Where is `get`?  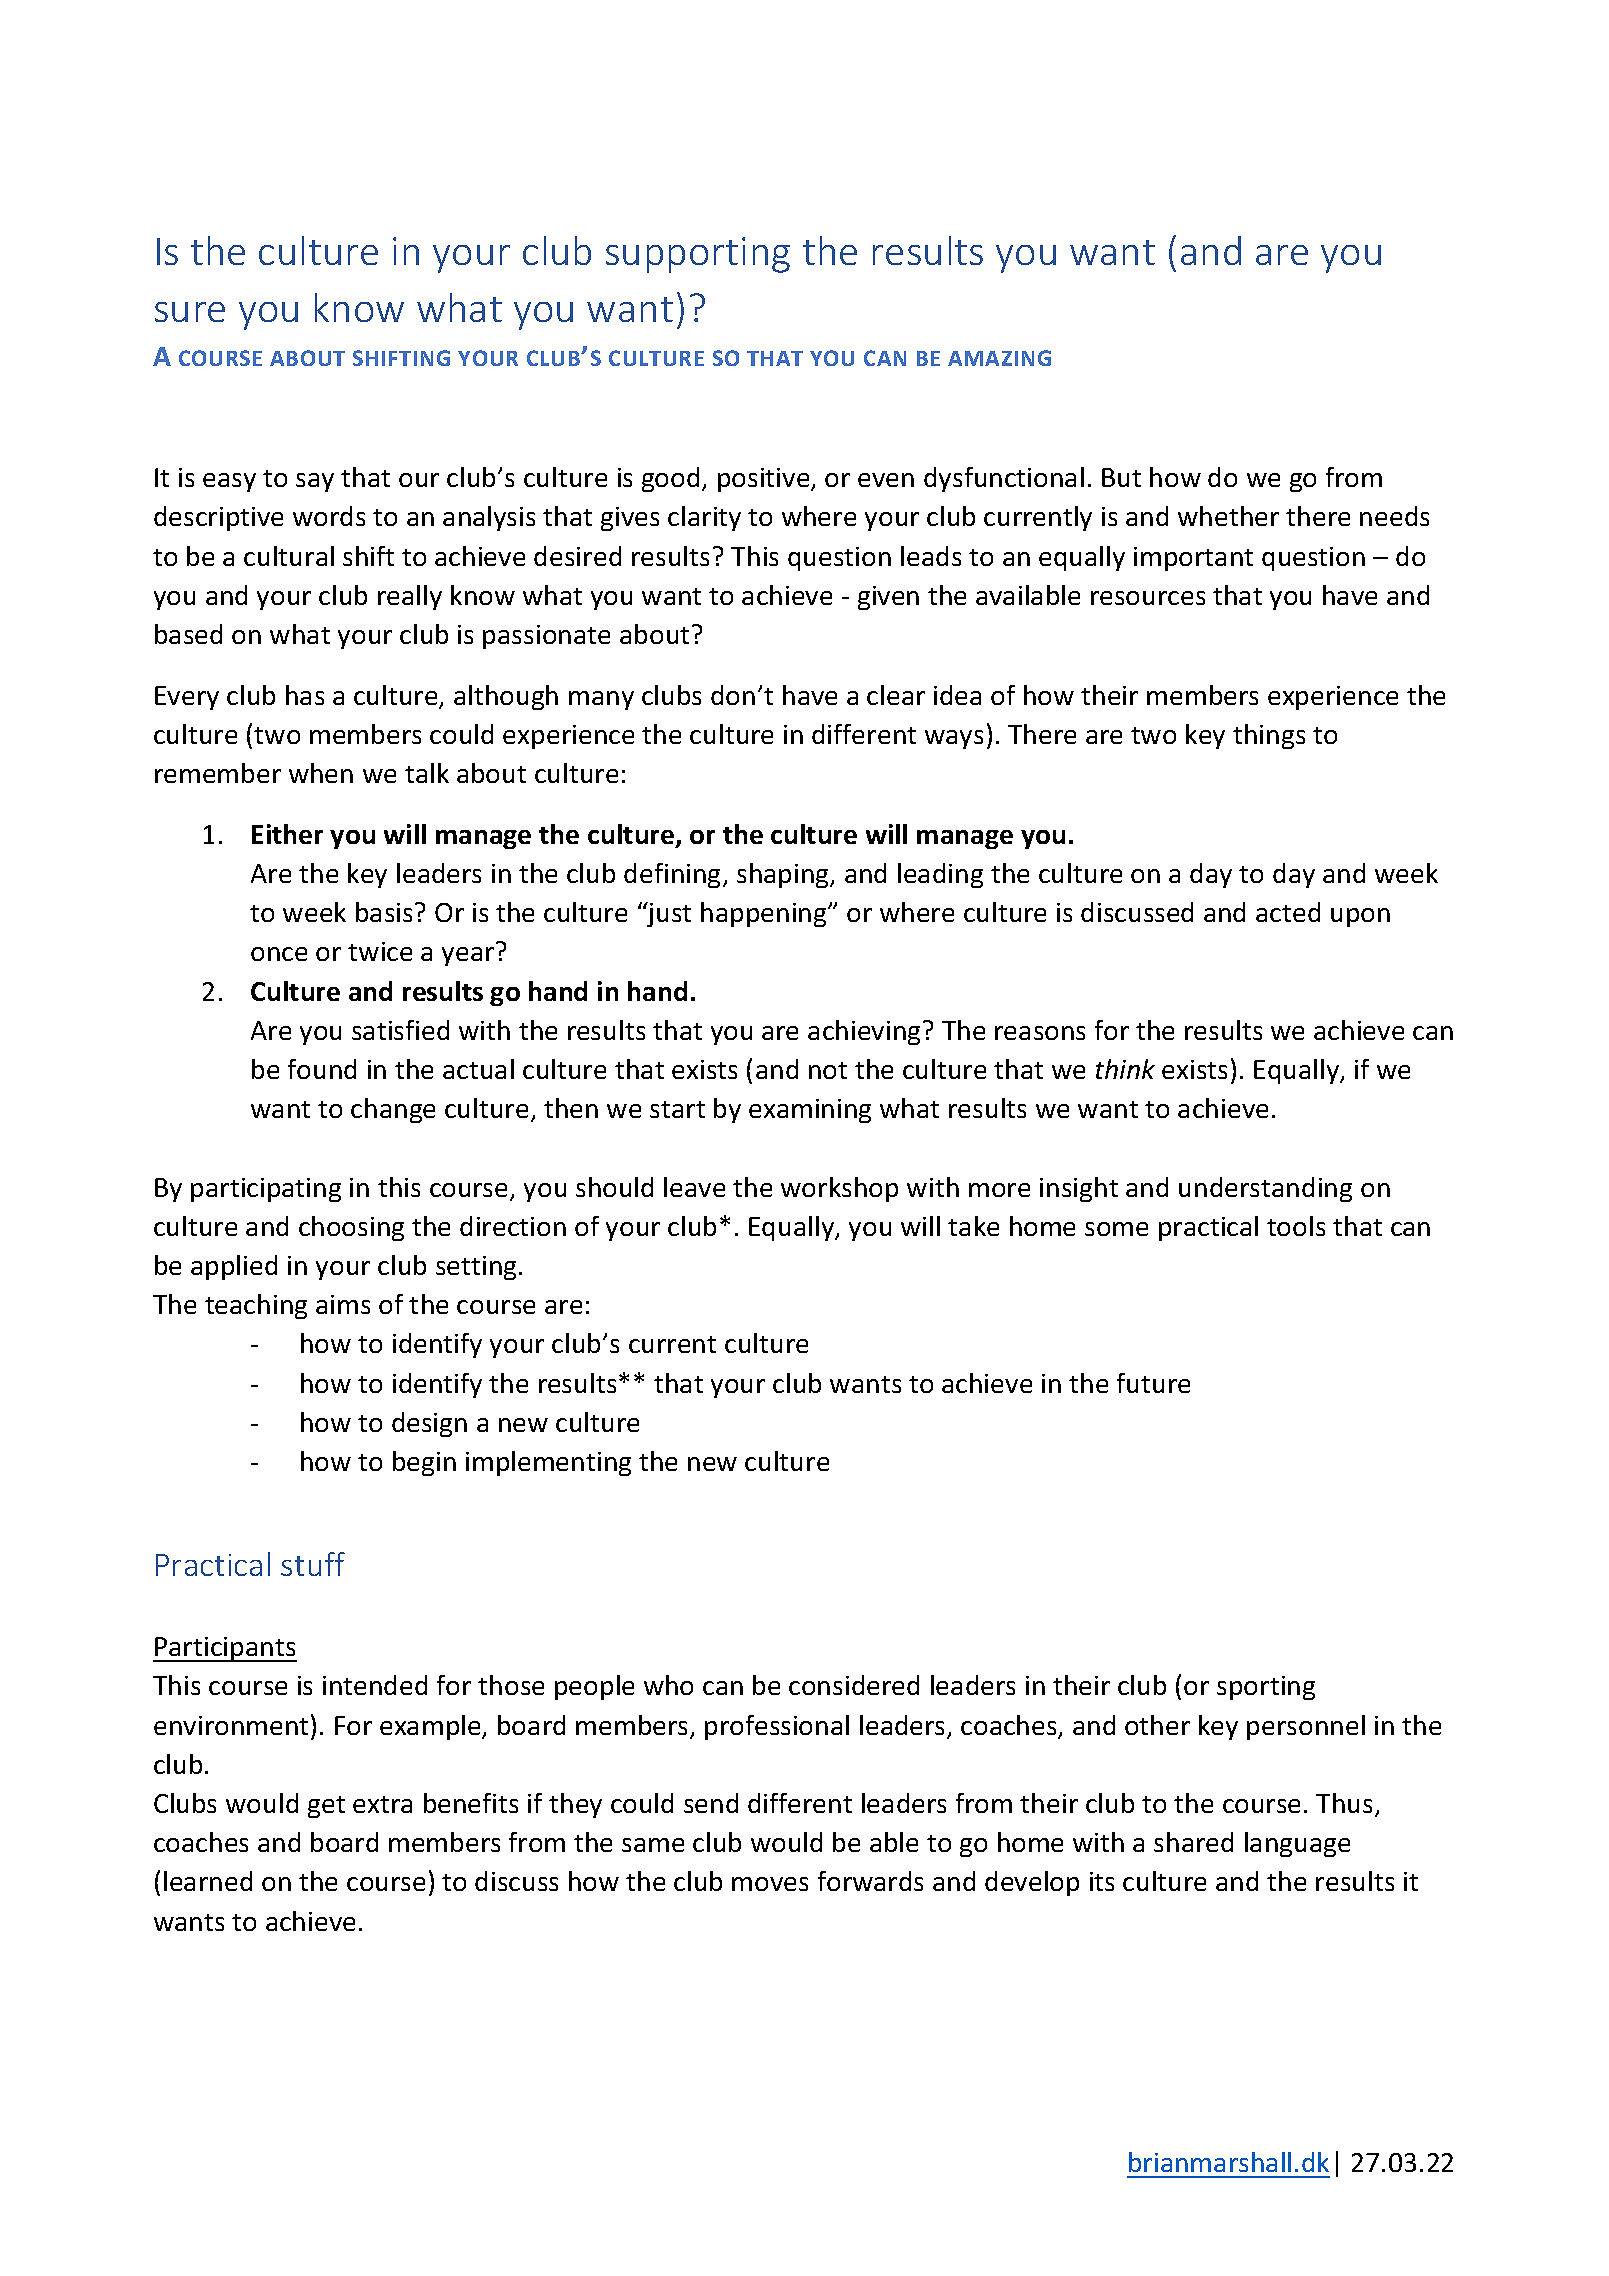
get is located at coordinates (326, 1807).
